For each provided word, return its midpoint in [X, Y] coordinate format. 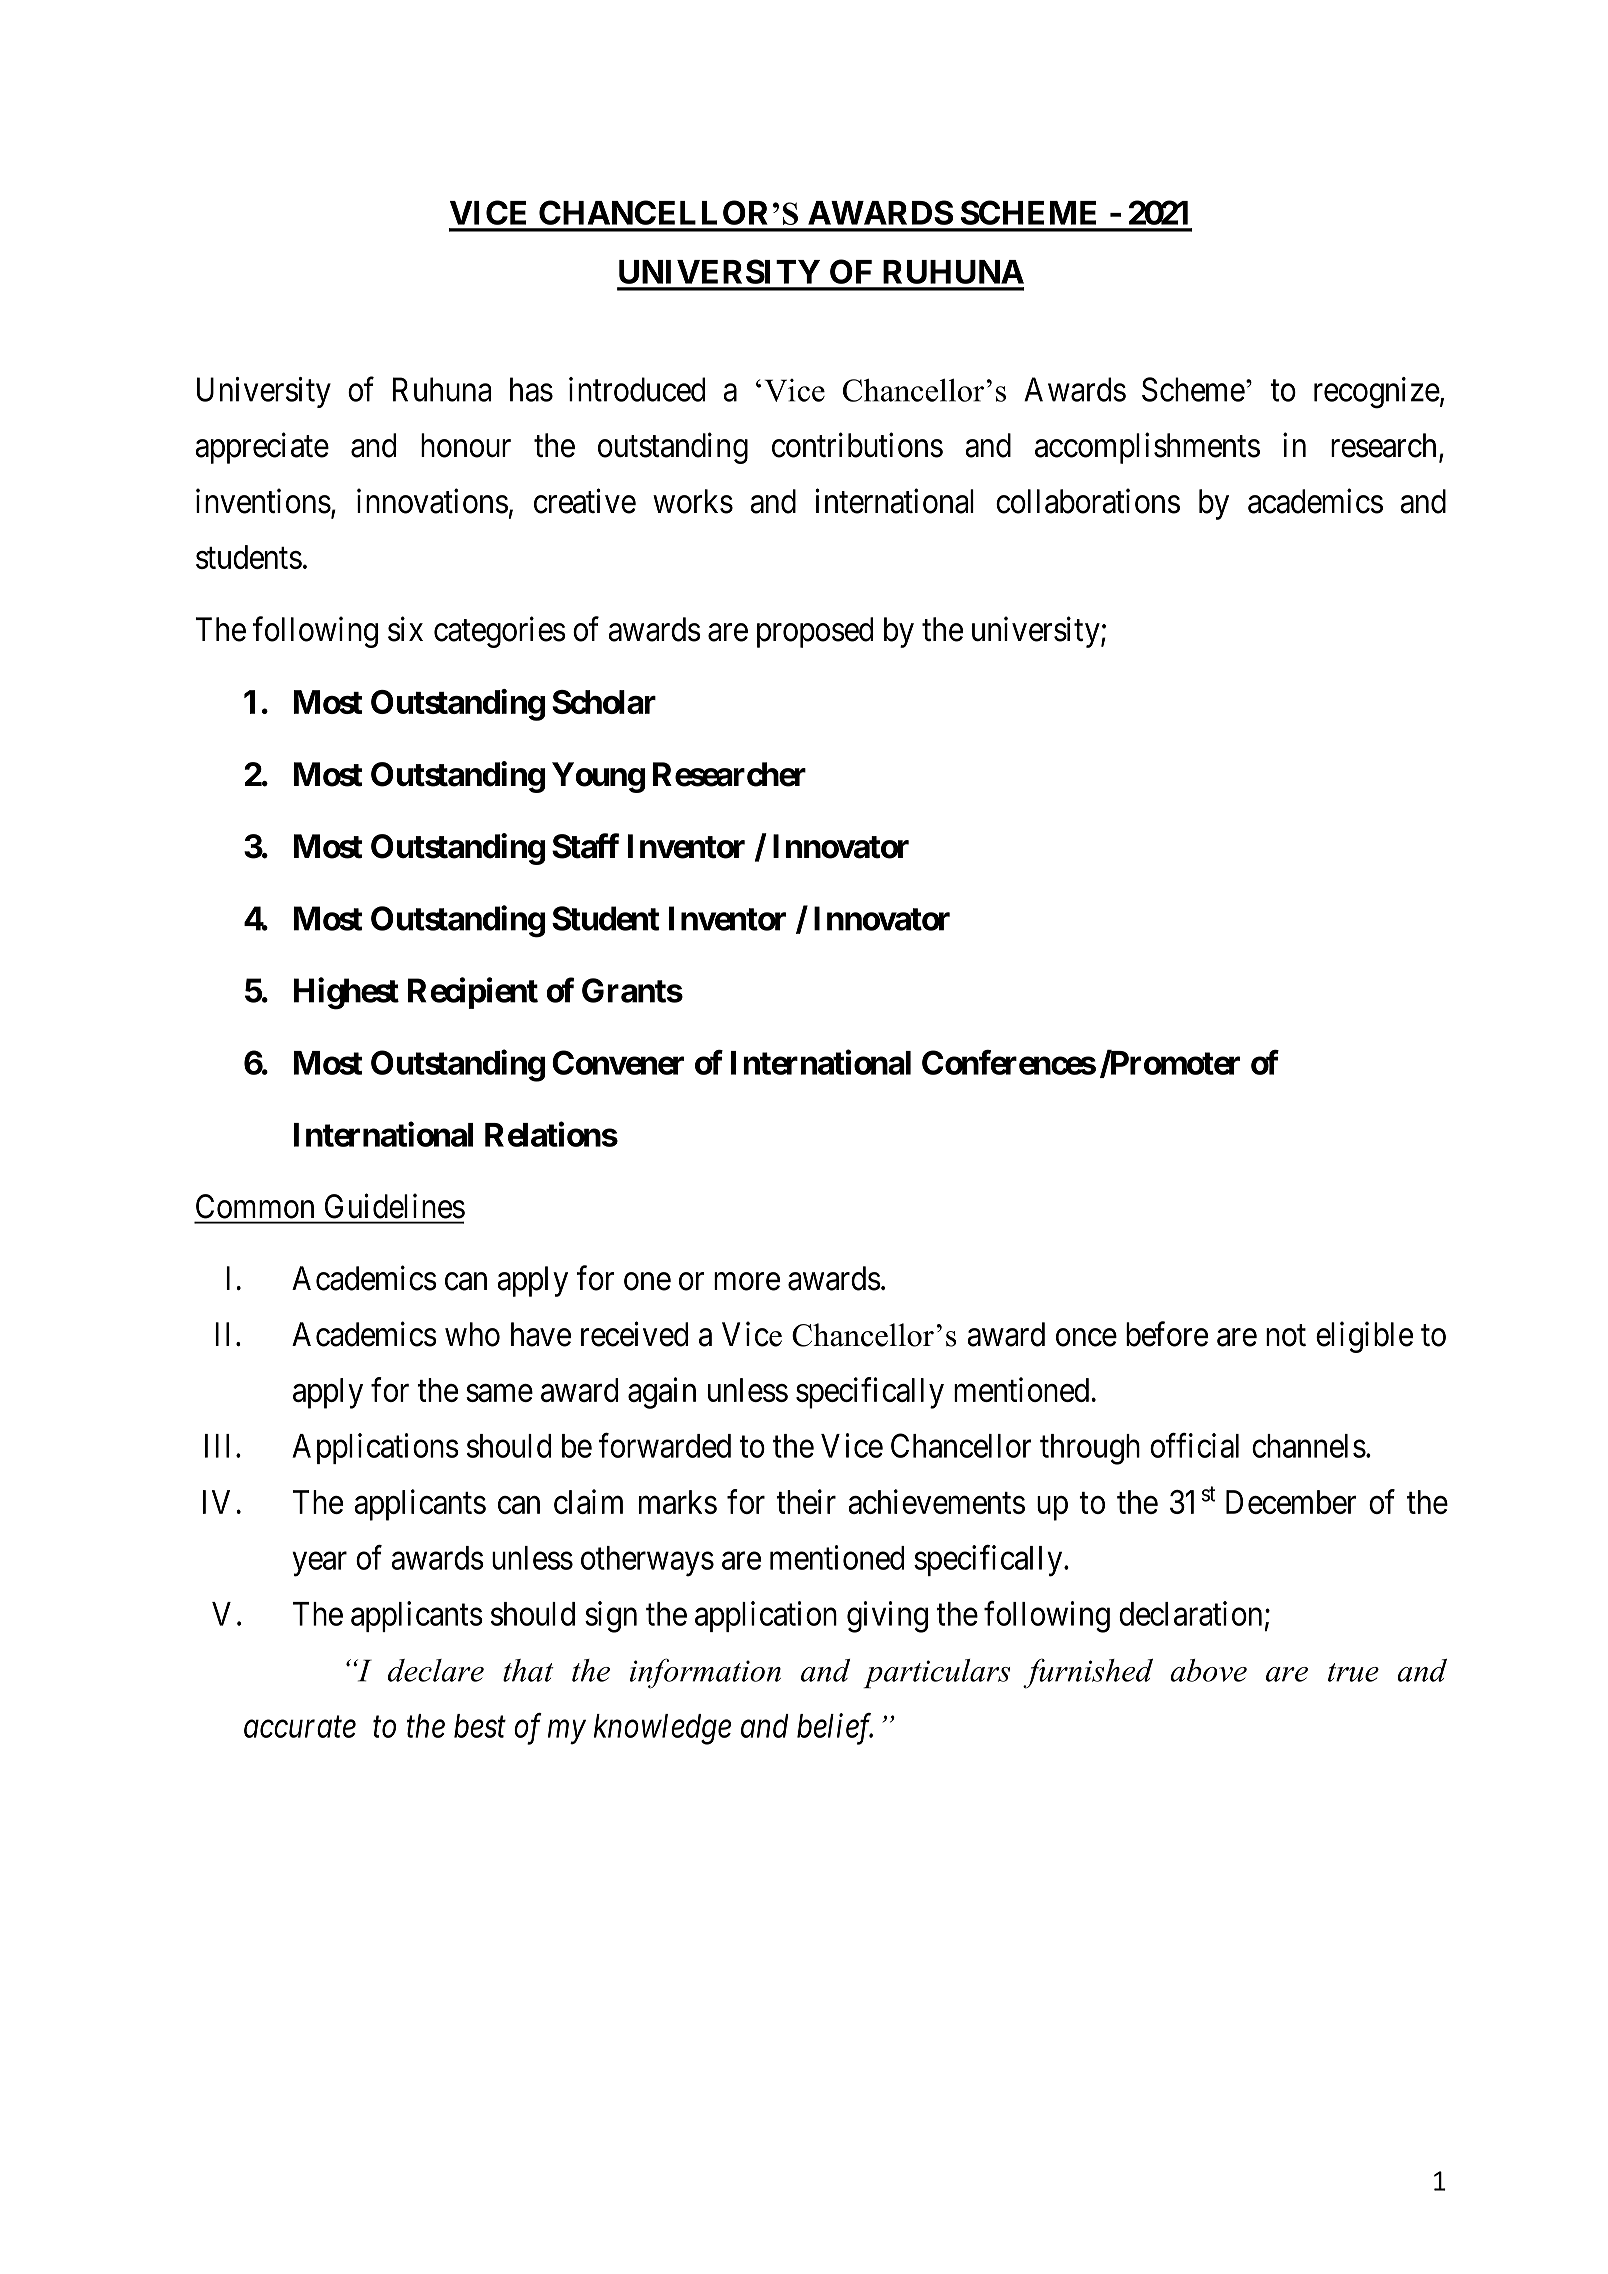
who [472, 1334]
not [1286, 1336]
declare [436, 1670]
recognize [1377, 393]
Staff [585, 846]
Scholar [604, 702]
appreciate [262, 448]
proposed [815, 632]
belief [835, 1729]
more [747, 1282]
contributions [857, 445]
